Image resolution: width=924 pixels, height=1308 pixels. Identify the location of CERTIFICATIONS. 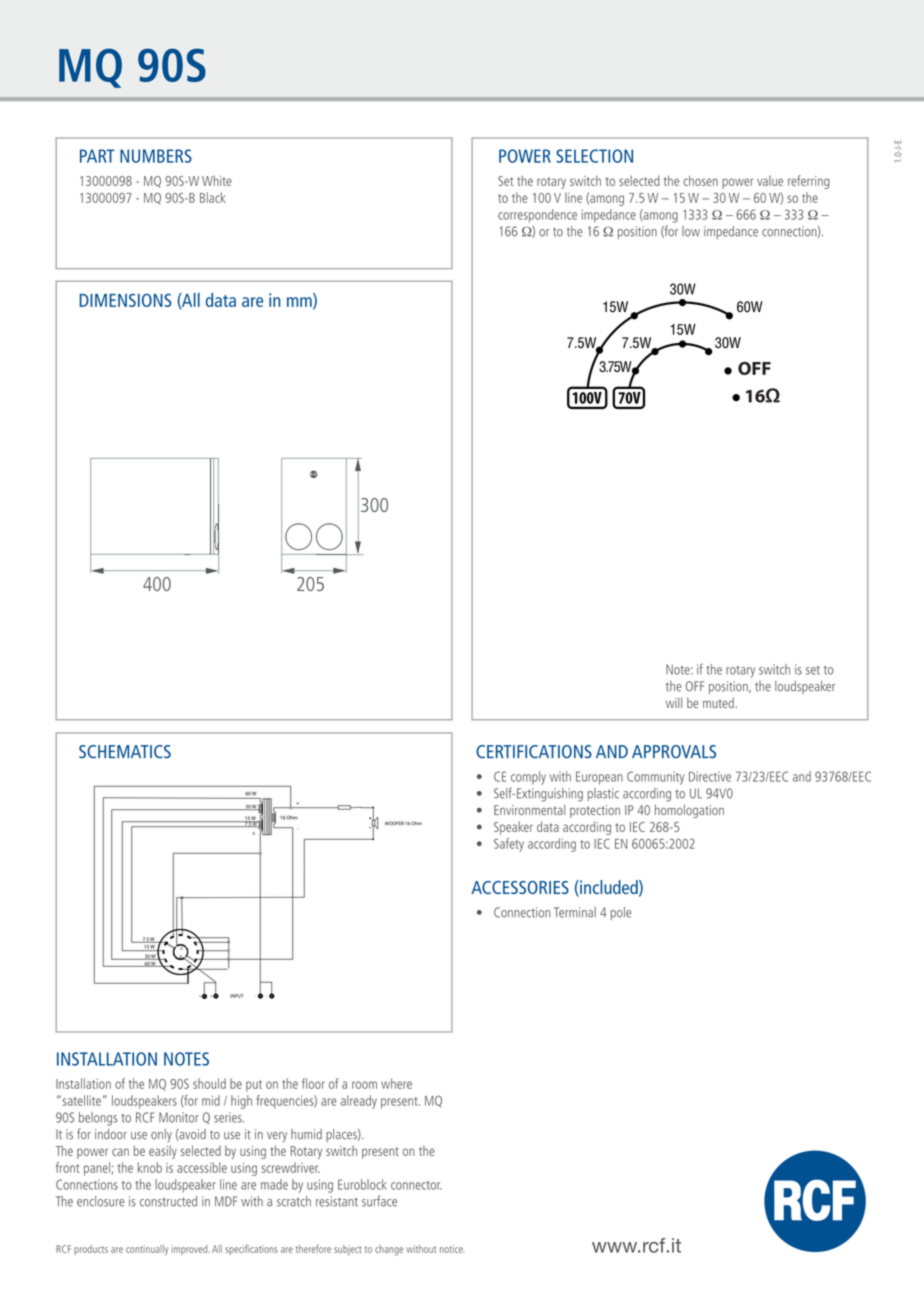
(534, 752).
